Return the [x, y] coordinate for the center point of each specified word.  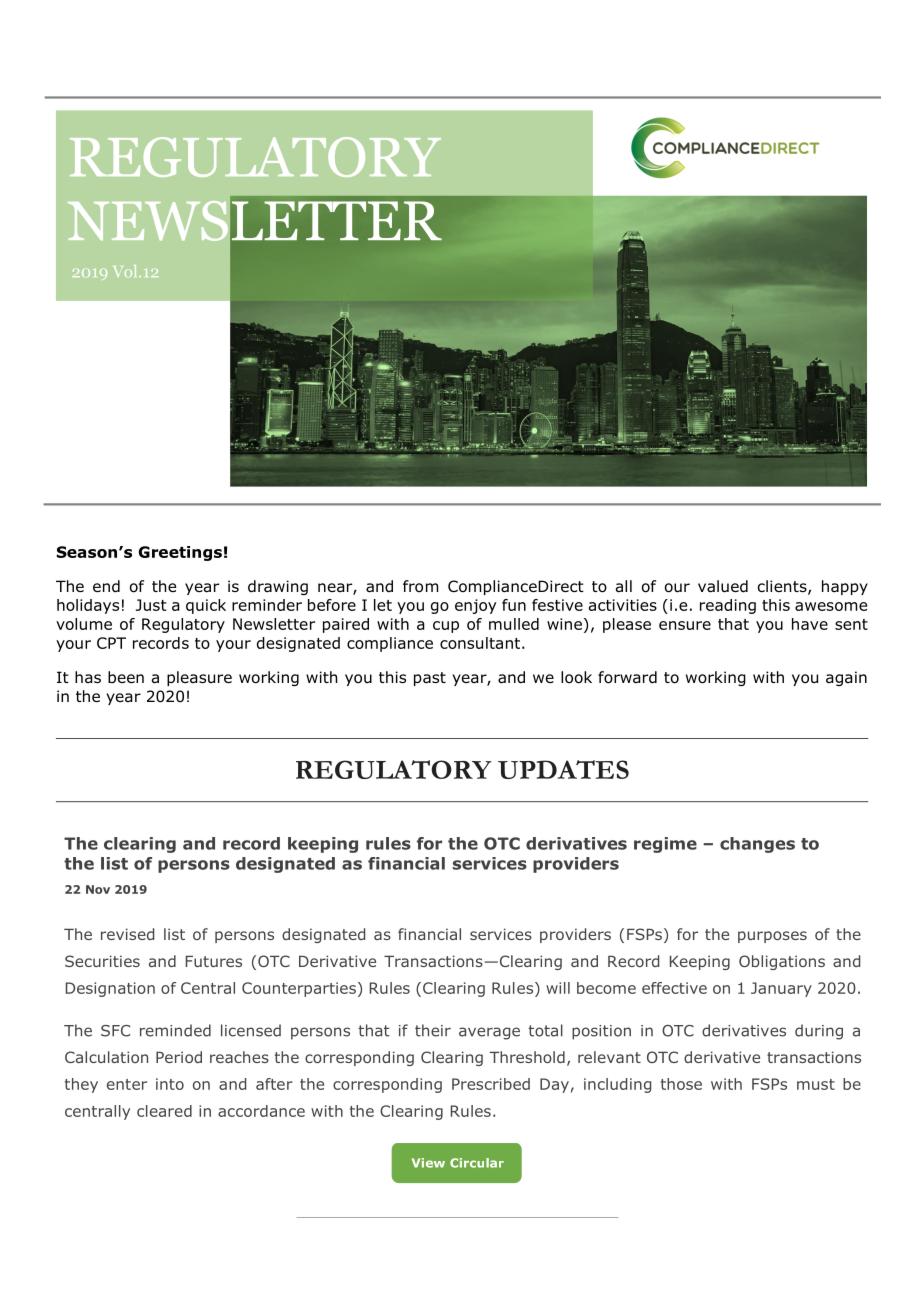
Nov [98, 889]
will [558, 988]
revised [127, 934]
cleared [164, 1111]
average [489, 1033]
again [846, 678]
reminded [175, 1030]
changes [757, 845]
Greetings [180, 553]
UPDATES [563, 769]
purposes [772, 937]
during [819, 1032]
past [430, 679]
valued [723, 586]
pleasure [199, 678]
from [420, 586]
